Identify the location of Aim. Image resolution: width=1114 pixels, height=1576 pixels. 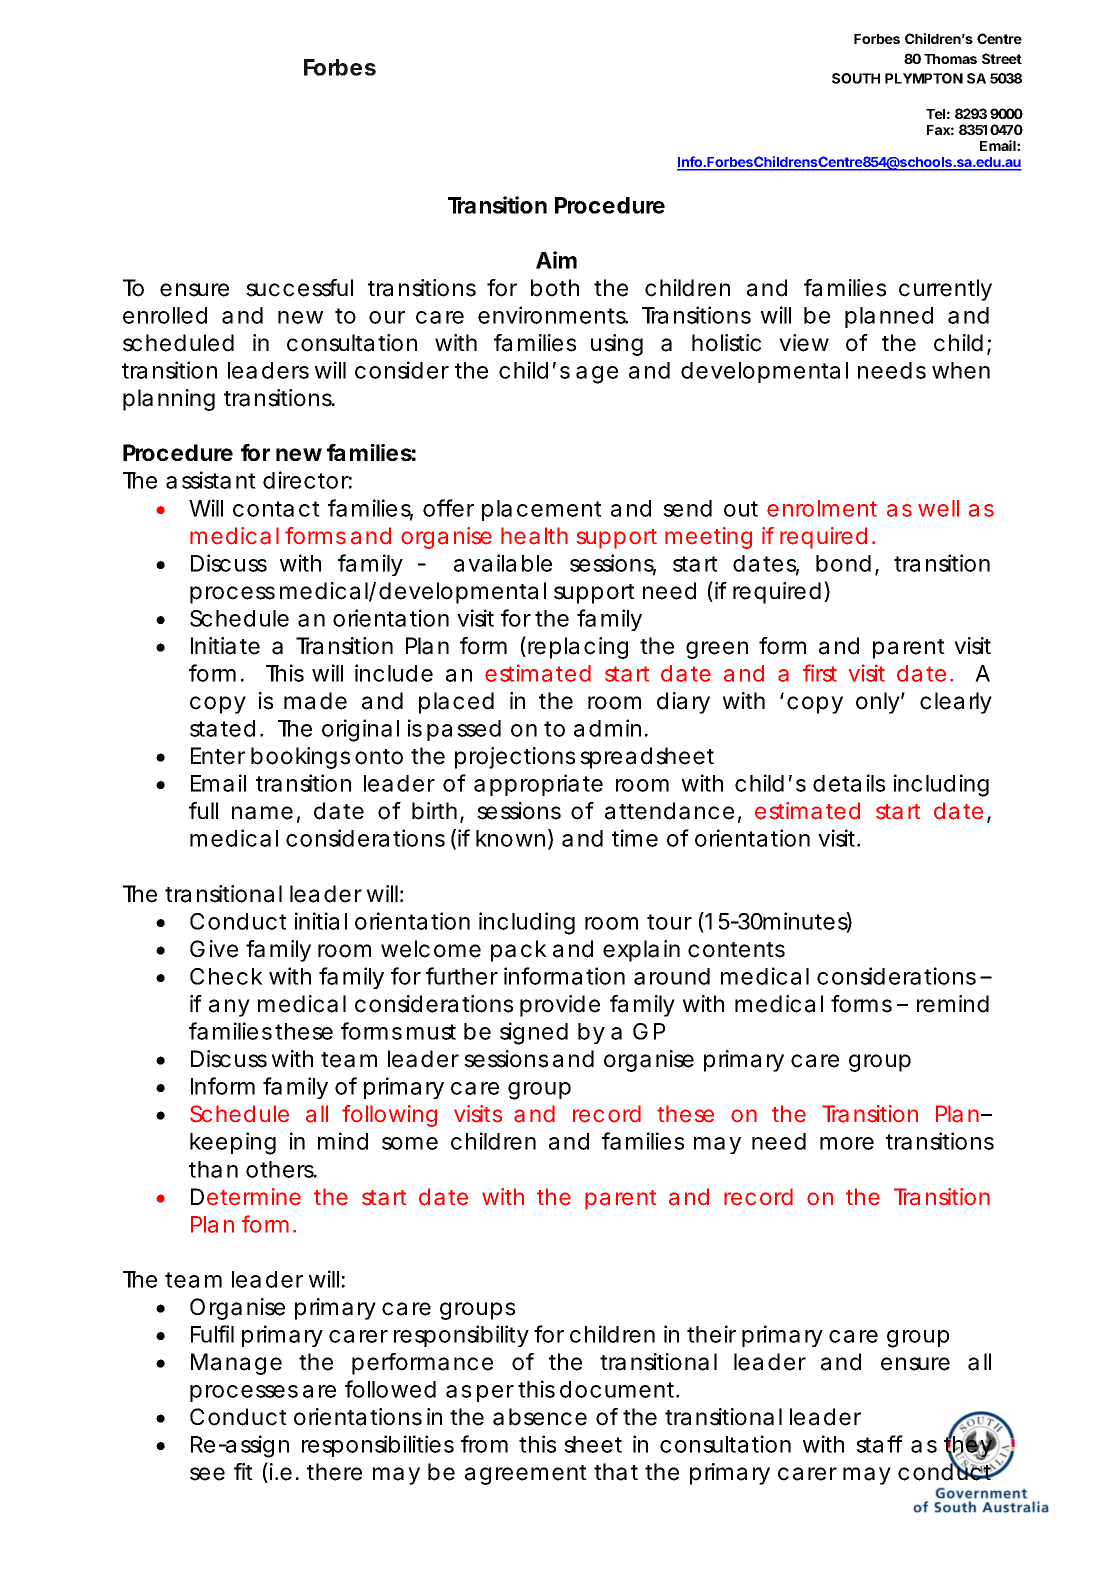
(556, 260).
